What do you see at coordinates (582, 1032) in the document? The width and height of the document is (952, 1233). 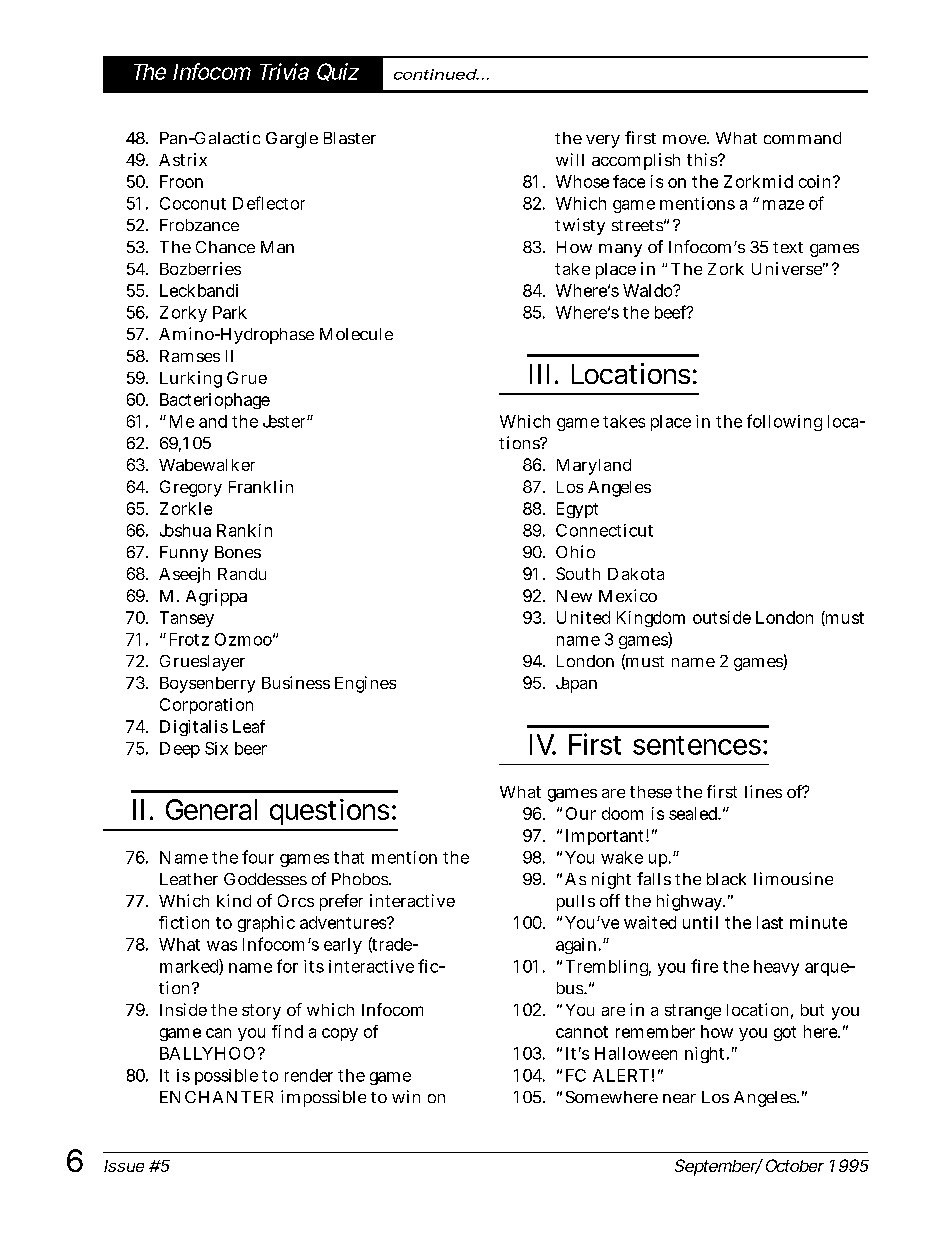 I see `cannot` at bounding box center [582, 1032].
